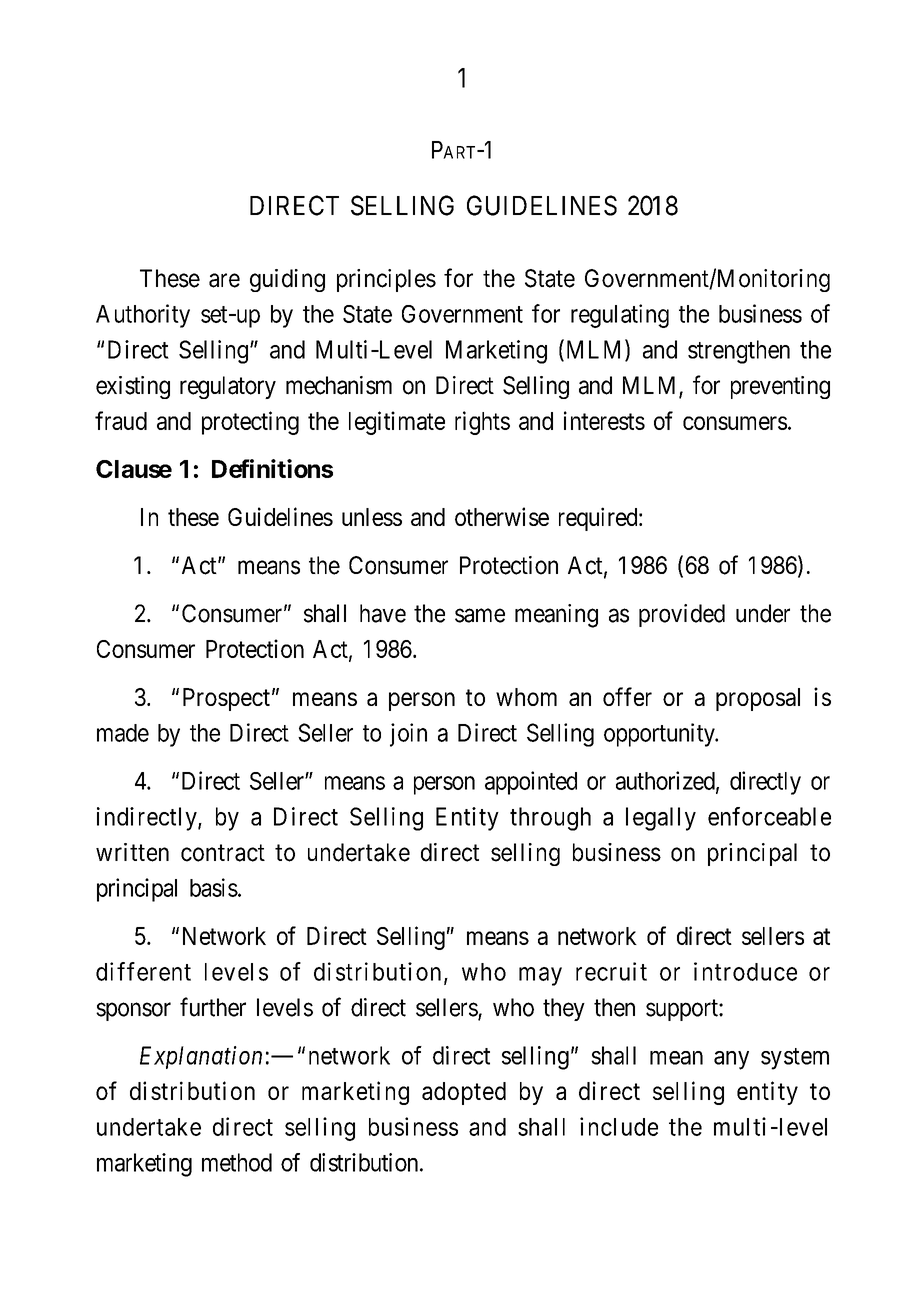  Describe the element at coordinates (223, 853) in the document. I see `contract` at that location.
